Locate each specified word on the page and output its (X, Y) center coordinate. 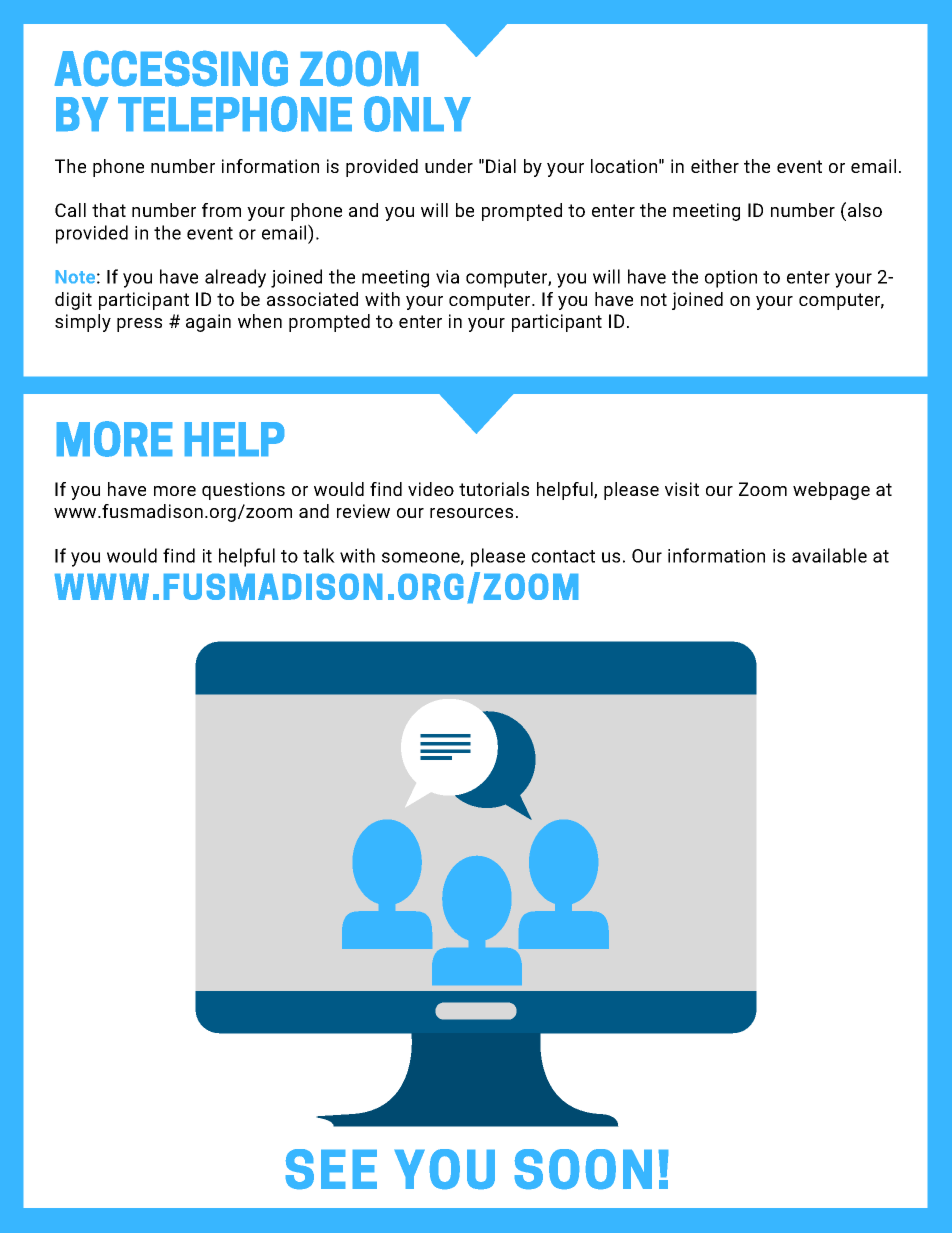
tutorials (494, 489)
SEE (331, 1169)
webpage (831, 491)
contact (563, 556)
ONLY (417, 114)
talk (319, 555)
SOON (583, 1169)
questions (243, 491)
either (715, 166)
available (829, 555)
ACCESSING (171, 68)
